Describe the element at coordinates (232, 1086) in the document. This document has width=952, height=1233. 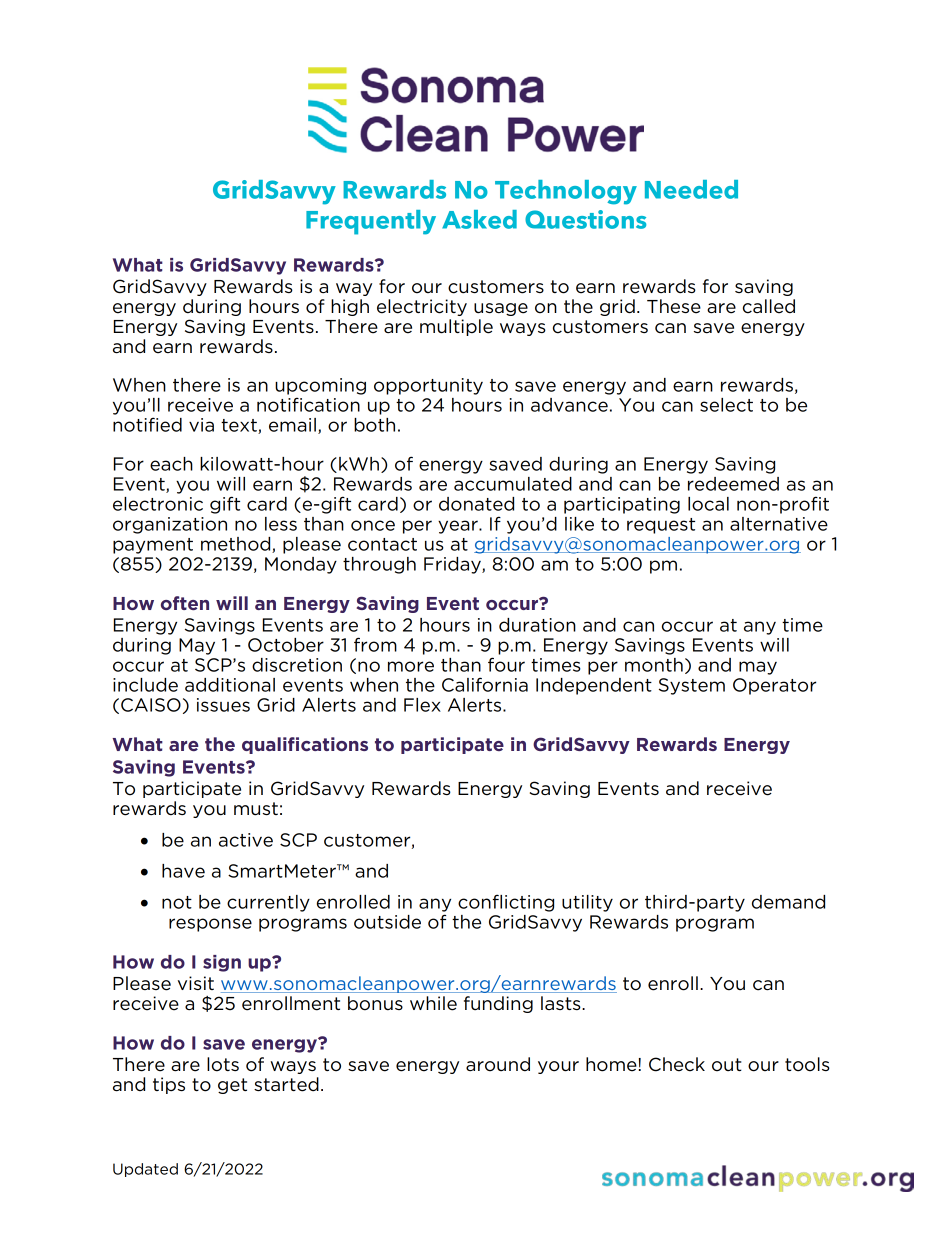
I see `get` at that location.
